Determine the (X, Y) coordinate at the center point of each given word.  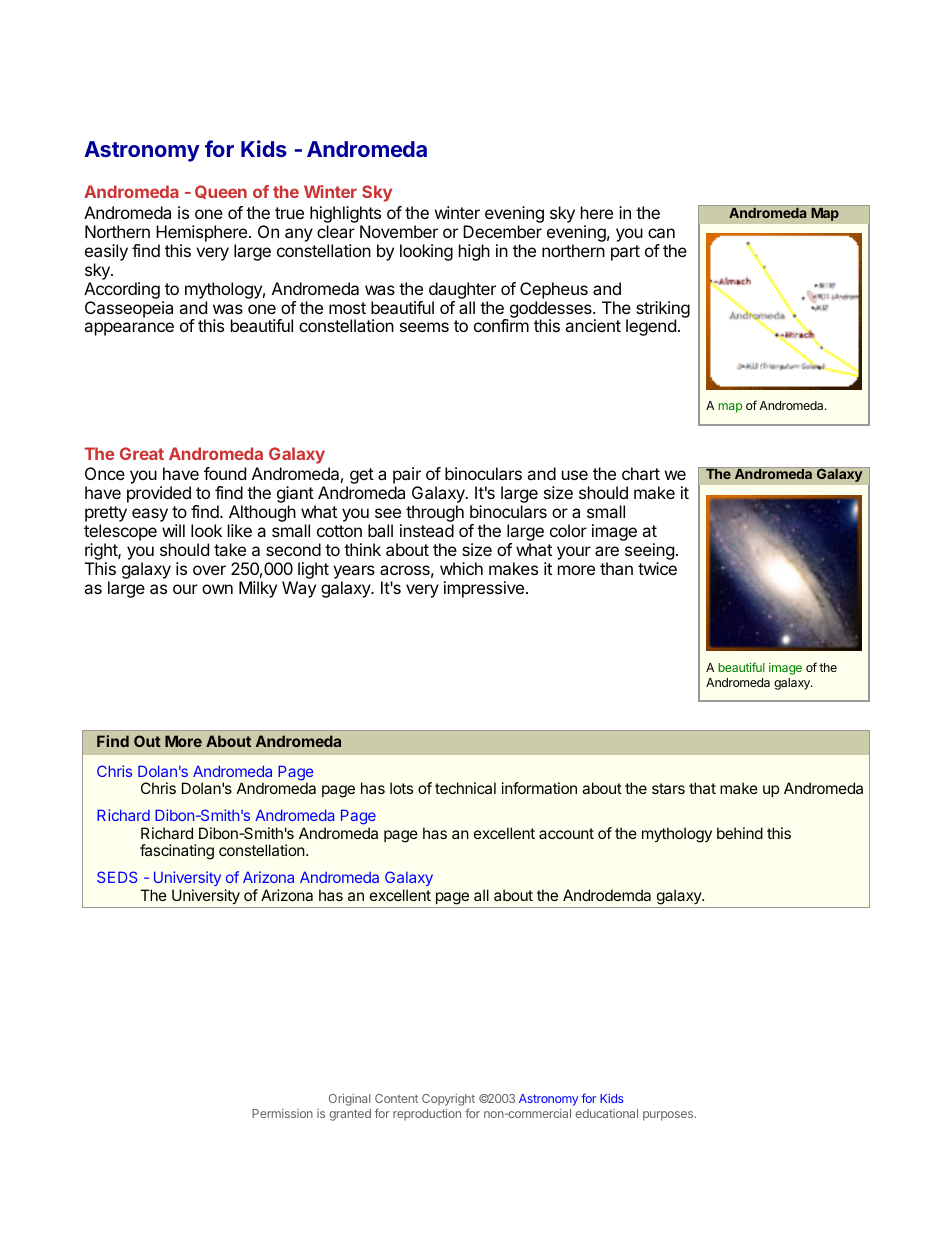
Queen (221, 192)
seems (424, 327)
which (461, 568)
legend (651, 327)
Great (142, 453)
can (661, 233)
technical (465, 788)
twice (657, 568)
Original (349, 1100)
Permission (282, 1113)
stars (668, 788)
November (399, 231)
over (209, 570)
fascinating (177, 852)
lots (401, 788)
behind (740, 833)
